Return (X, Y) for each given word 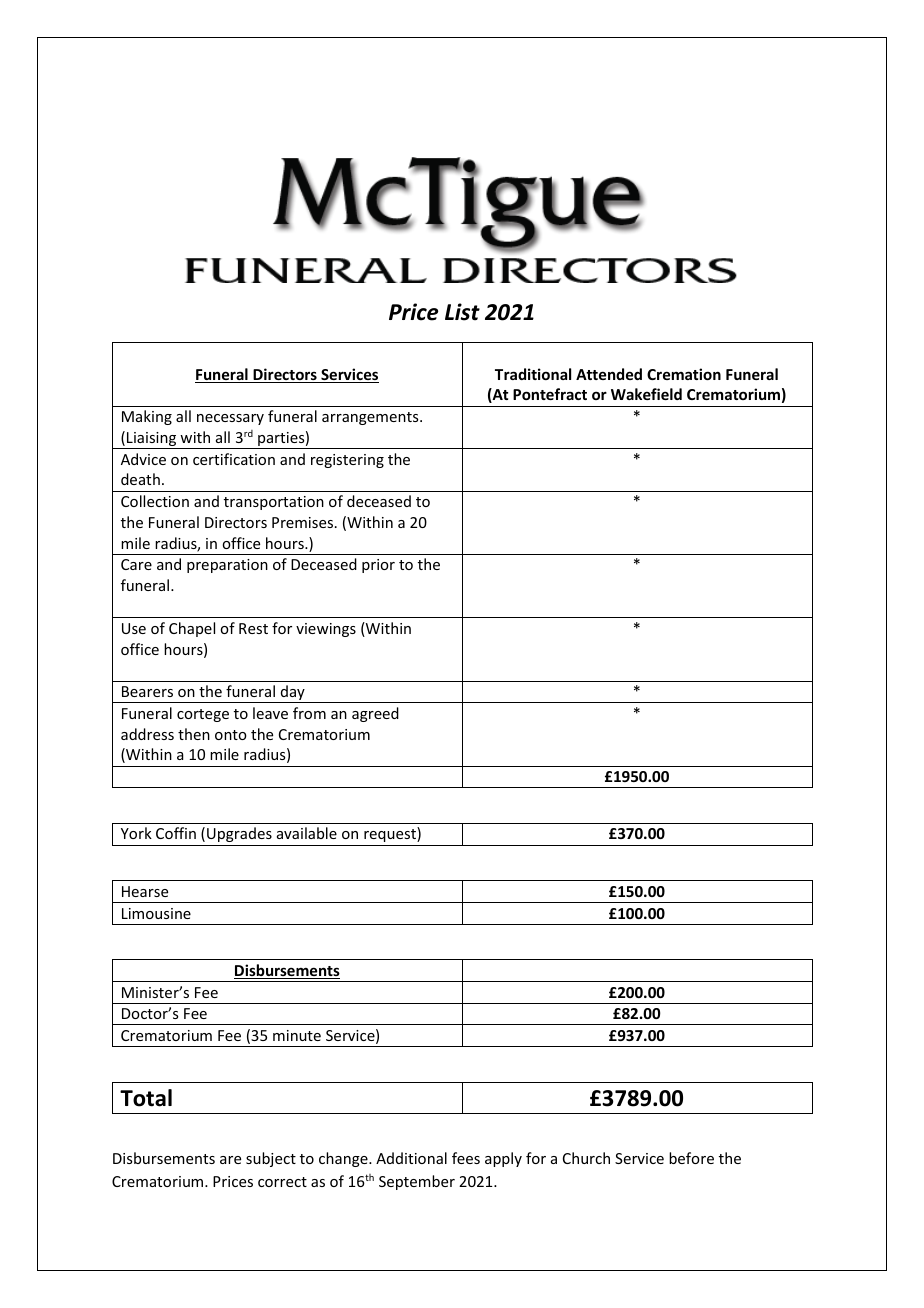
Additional (411, 1158)
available (307, 833)
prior (378, 566)
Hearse (145, 891)
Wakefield (646, 394)
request (391, 834)
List (462, 312)
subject (271, 1159)
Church (586, 1158)
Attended (609, 374)
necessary (230, 419)
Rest (253, 628)
